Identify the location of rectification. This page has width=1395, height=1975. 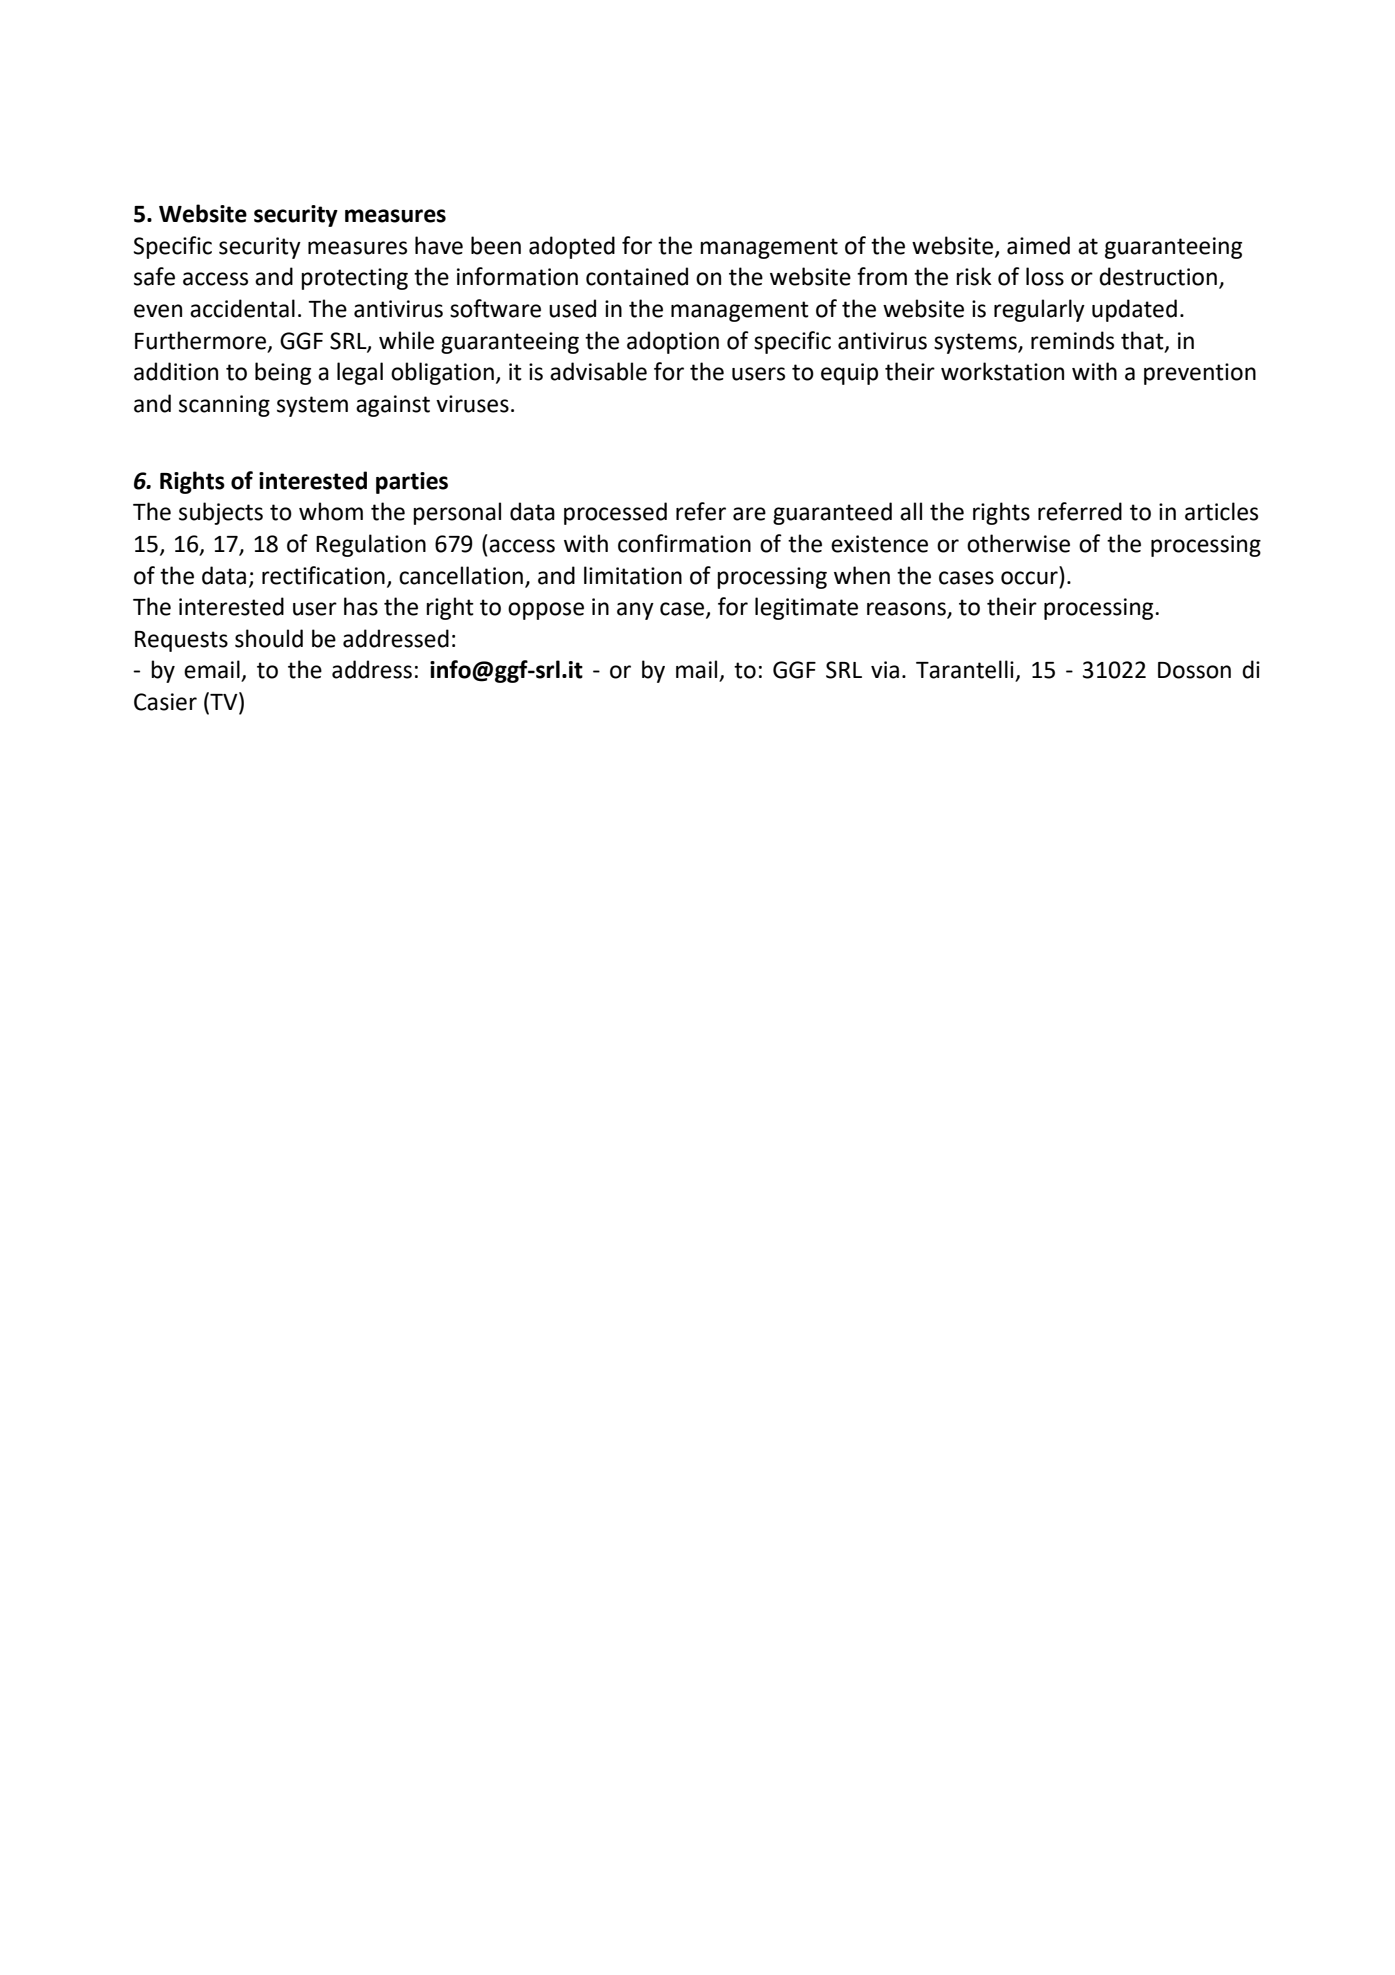
(323, 575).
